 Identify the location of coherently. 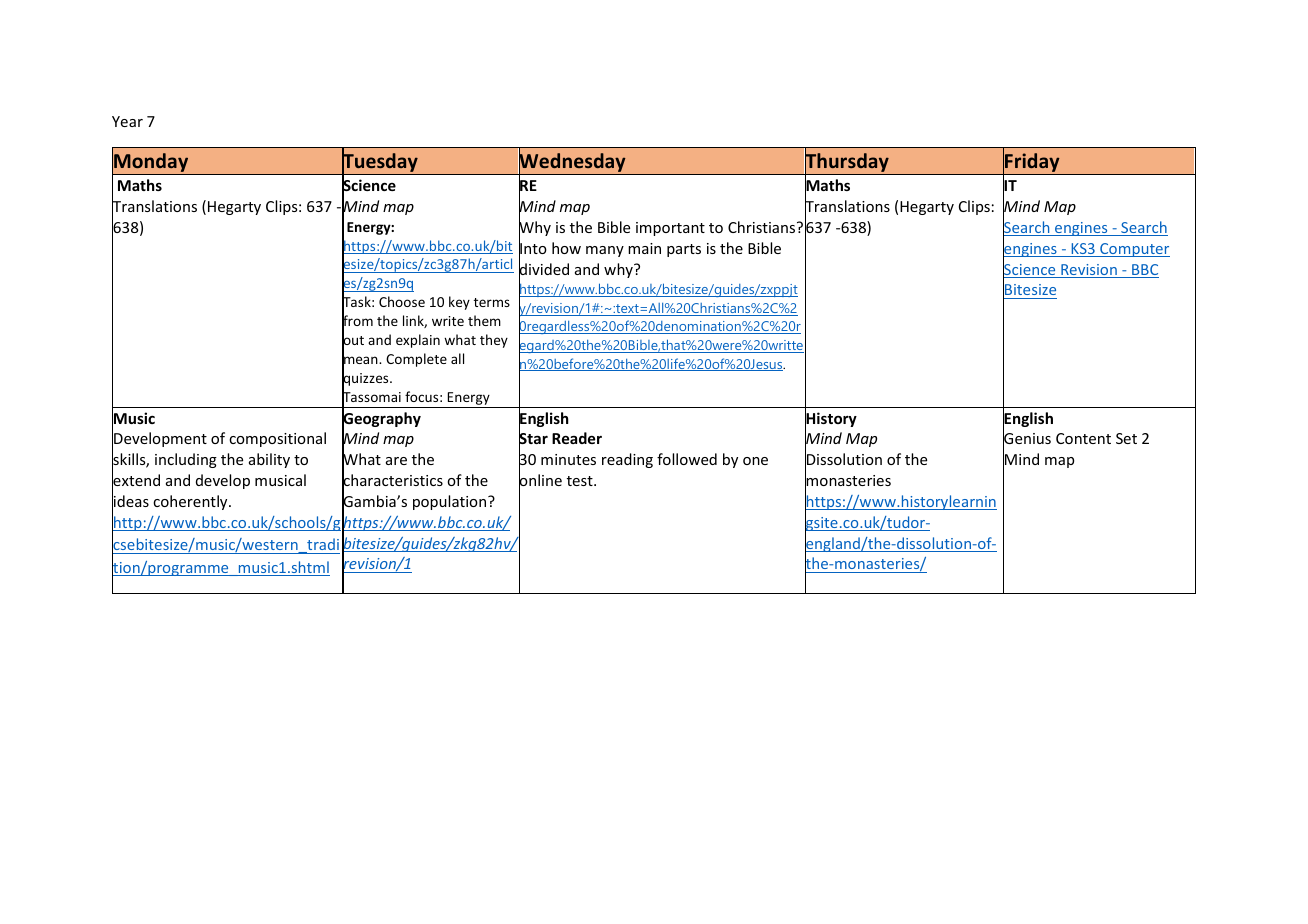
(191, 502).
